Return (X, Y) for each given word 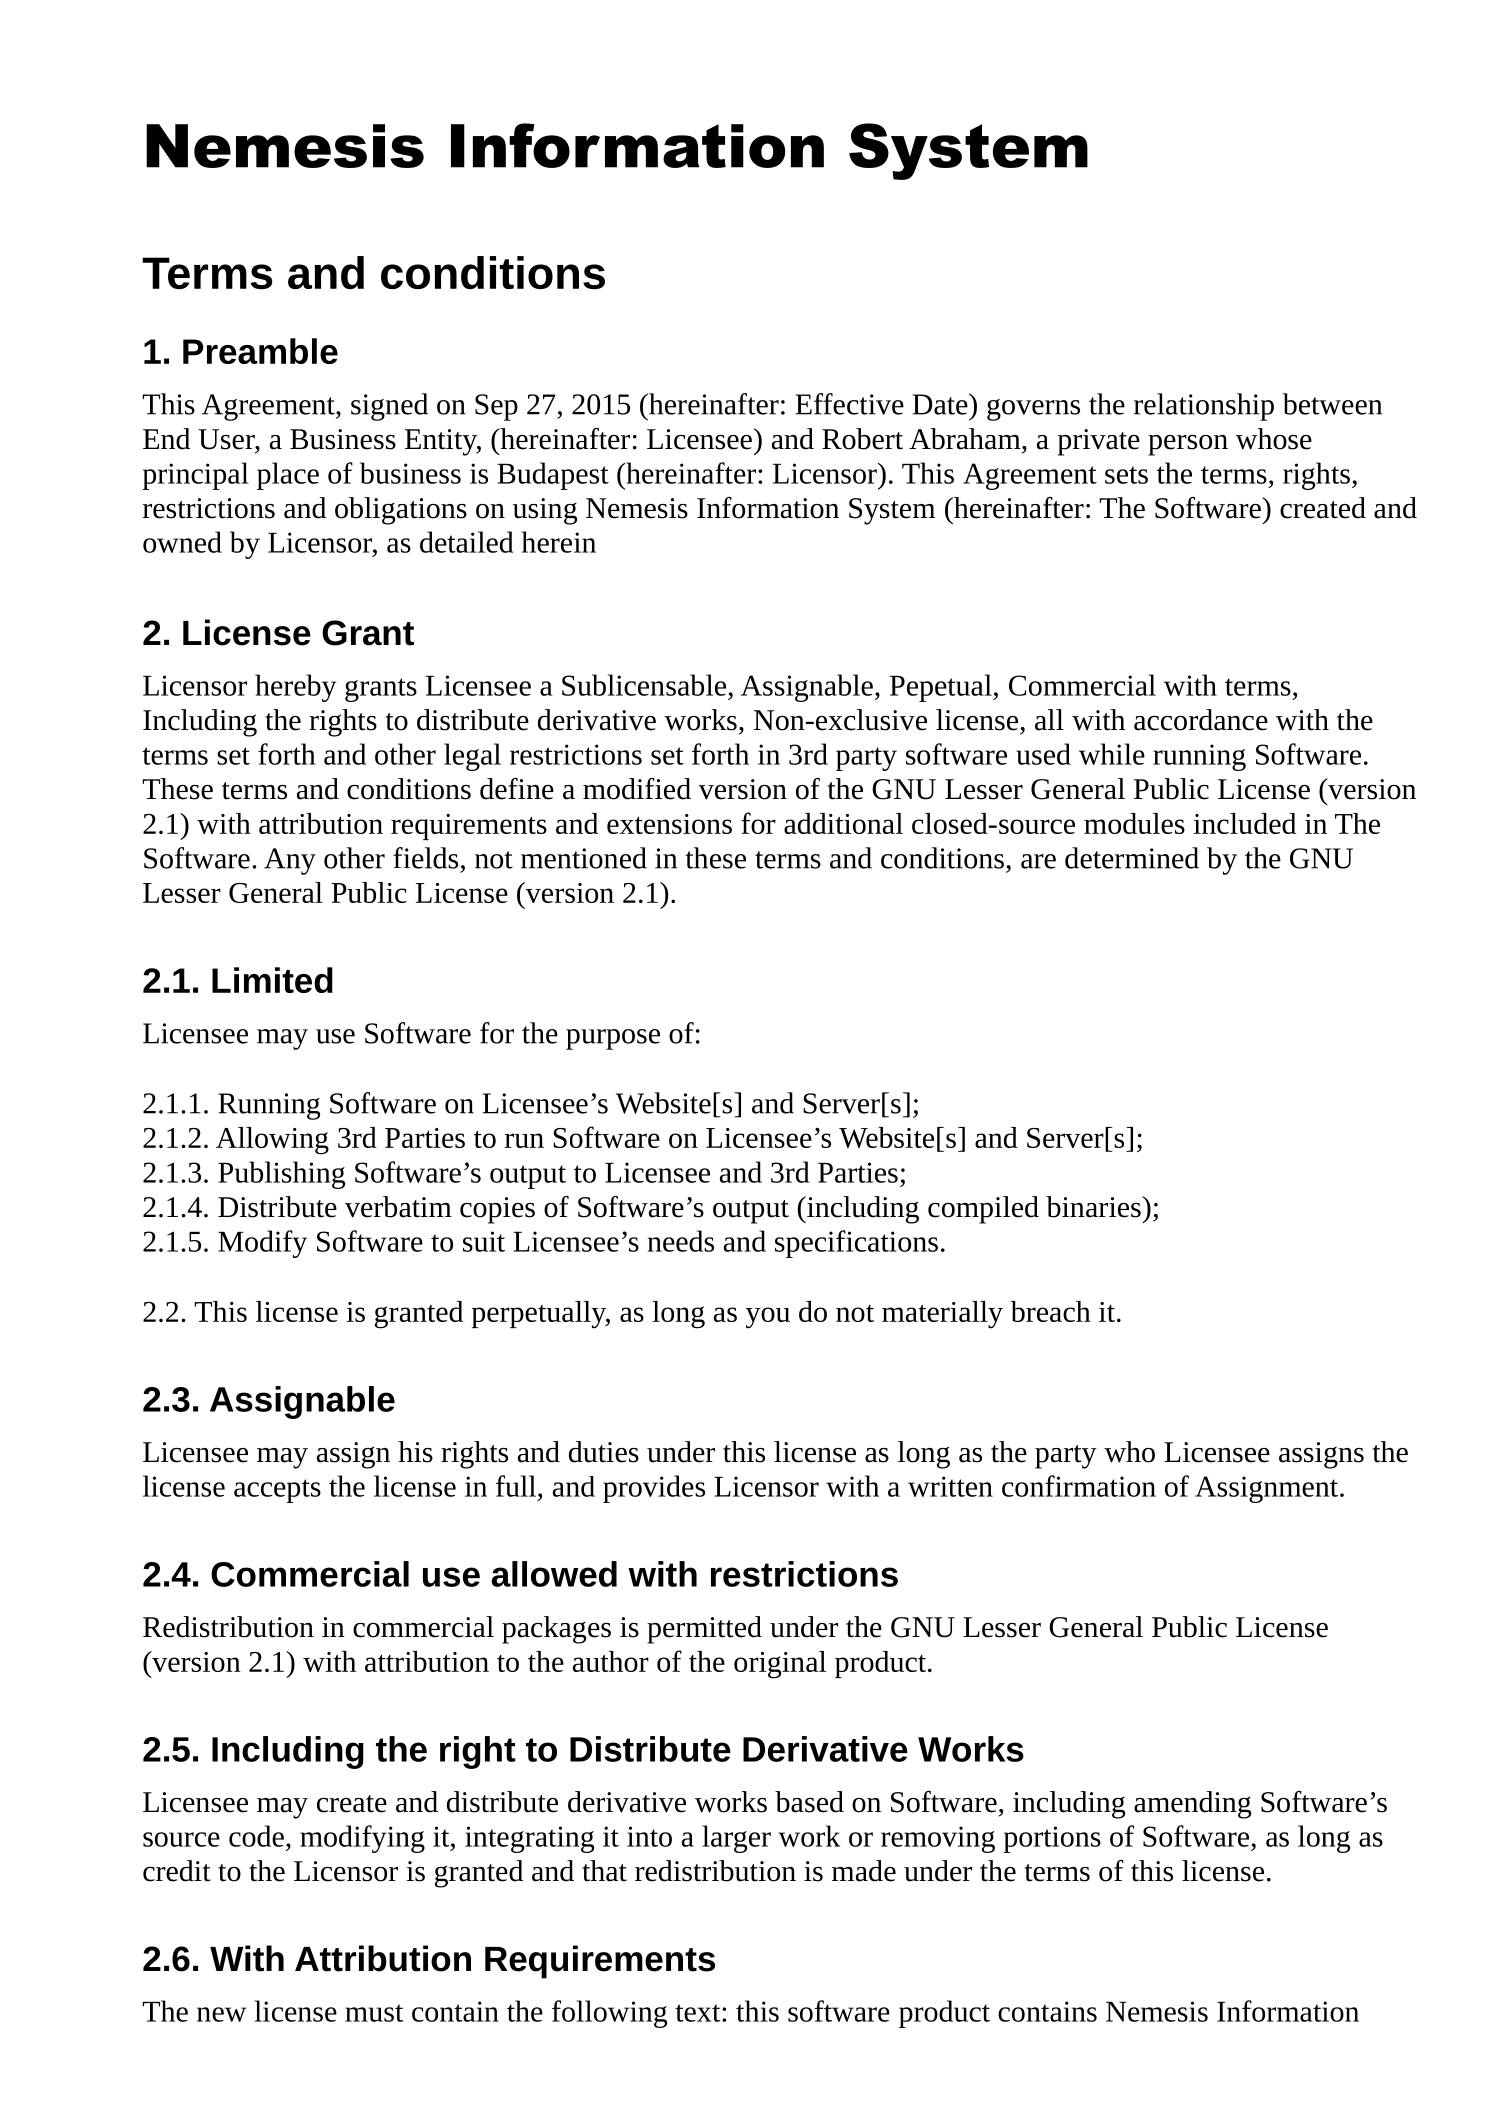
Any (290, 861)
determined (1132, 858)
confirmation (1079, 1486)
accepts (277, 1491)
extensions (669, 824)
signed (389, 407)
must (374, 2013)
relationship (1204, 407)
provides (654, 1489)
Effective (849, 404)
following (609, 2014)
